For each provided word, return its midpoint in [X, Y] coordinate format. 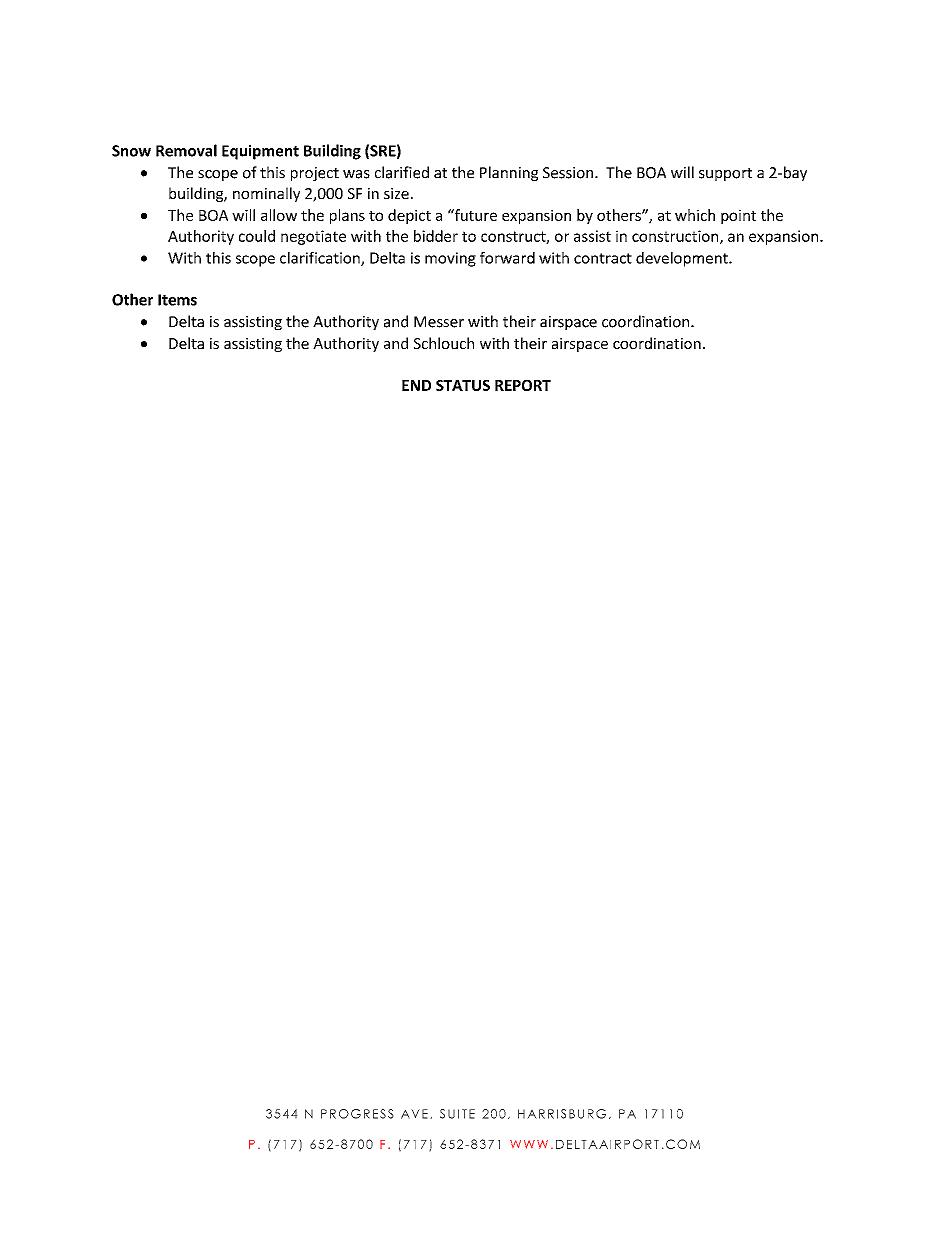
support [725, 174]
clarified [402, 172]
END [416, 385]
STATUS [463, 385]
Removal [186, 150]
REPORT [523, 385]
